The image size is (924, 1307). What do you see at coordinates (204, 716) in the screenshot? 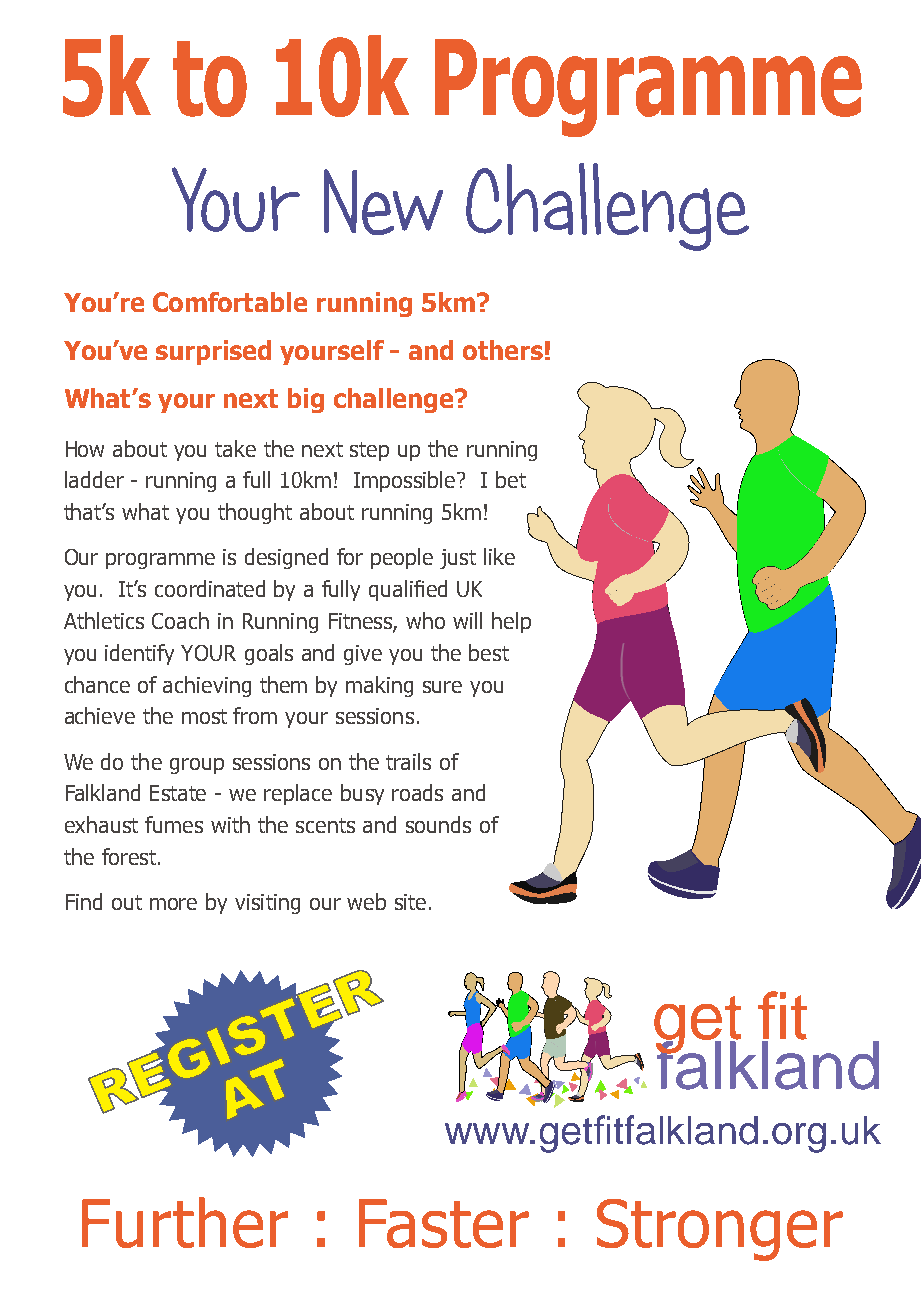
I see `most` at bounding box center [204, 716].
